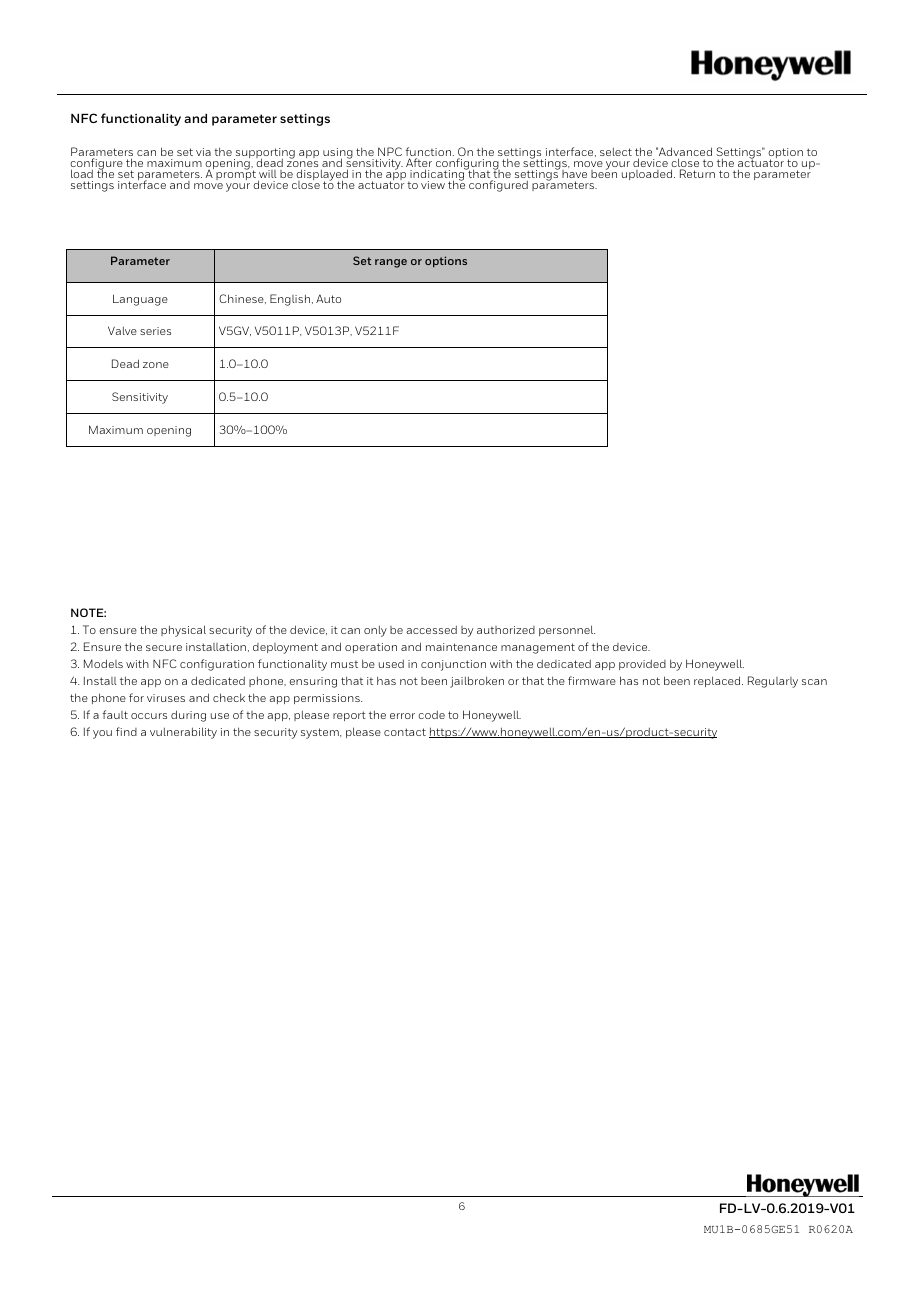 The image size is (924, 1308). I want to click on via, so click(203, 152).
